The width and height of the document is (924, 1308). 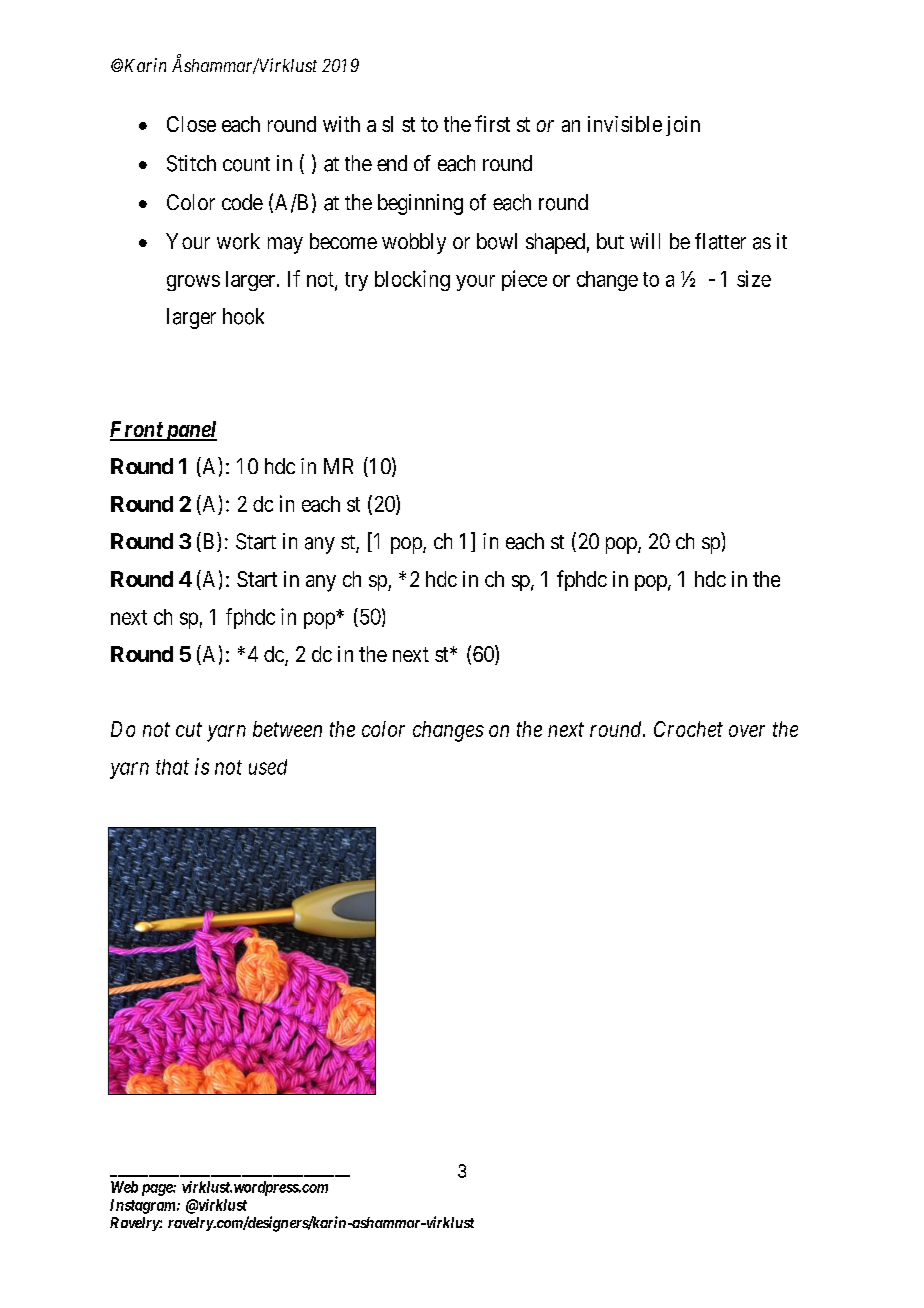 I want to click on over, so click(x=747, y=731).
